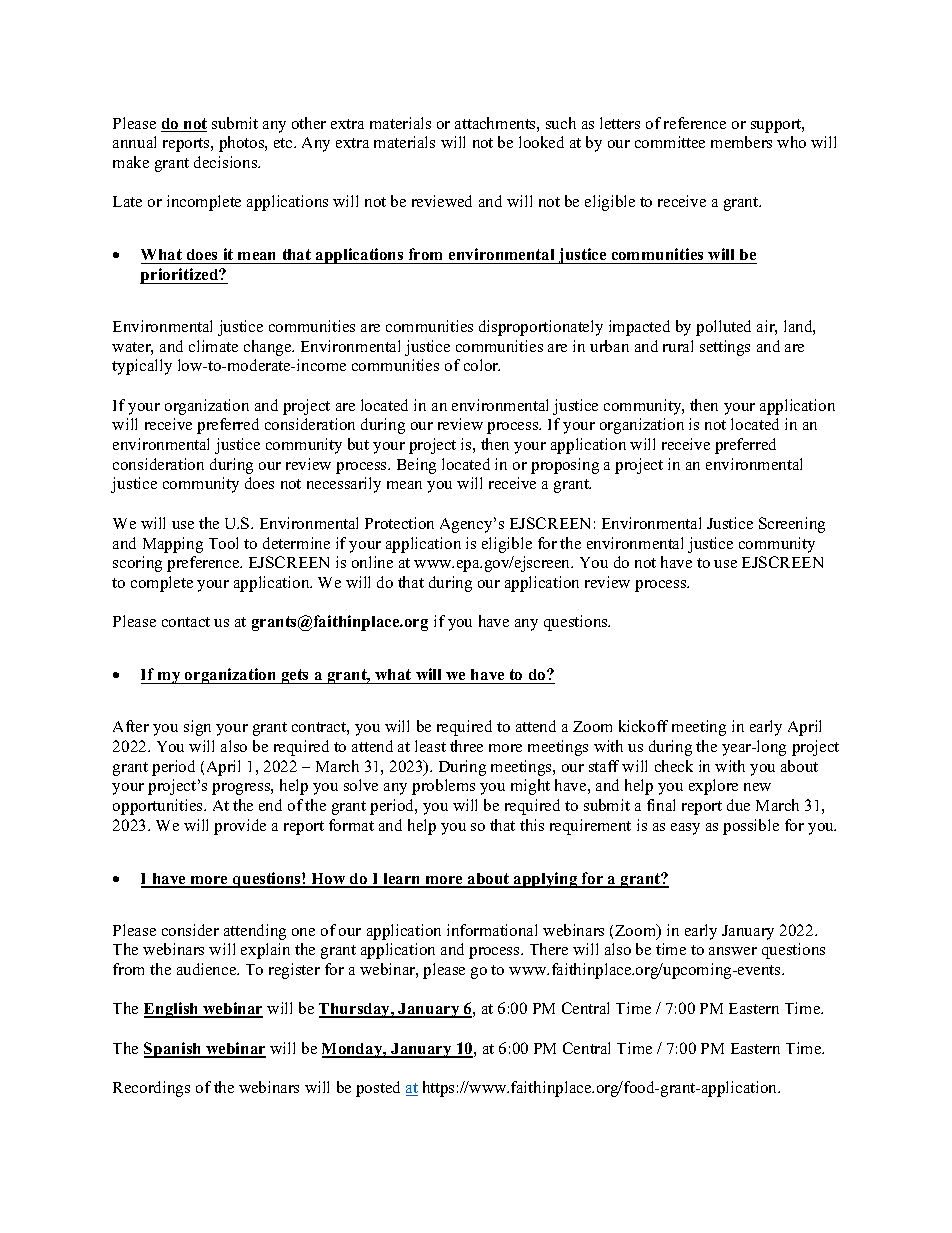 The image size is (952, 1233). I want to click on settings, so click(725, 348).
